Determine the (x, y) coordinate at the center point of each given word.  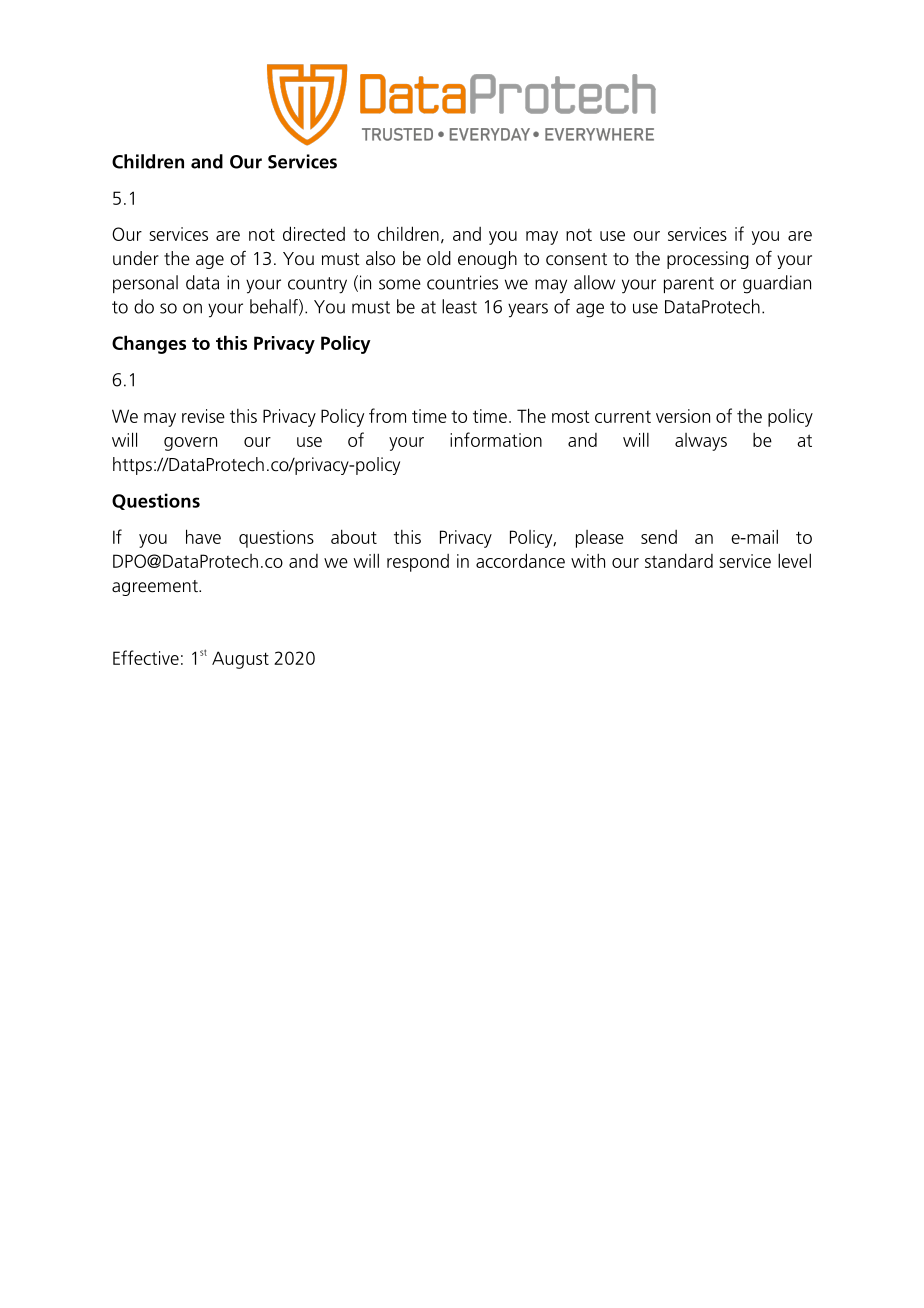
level (794, 560)
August (240, 660)
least (459, 306)
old (439, 258)
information (496, 439)
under (136, 258)
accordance (520, 560)
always (701, 442)
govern (190, 444)
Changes (149, 344)
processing (708, 260)
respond (418, 563)
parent (689, 285)
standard (679, 560)
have (203, 536)
